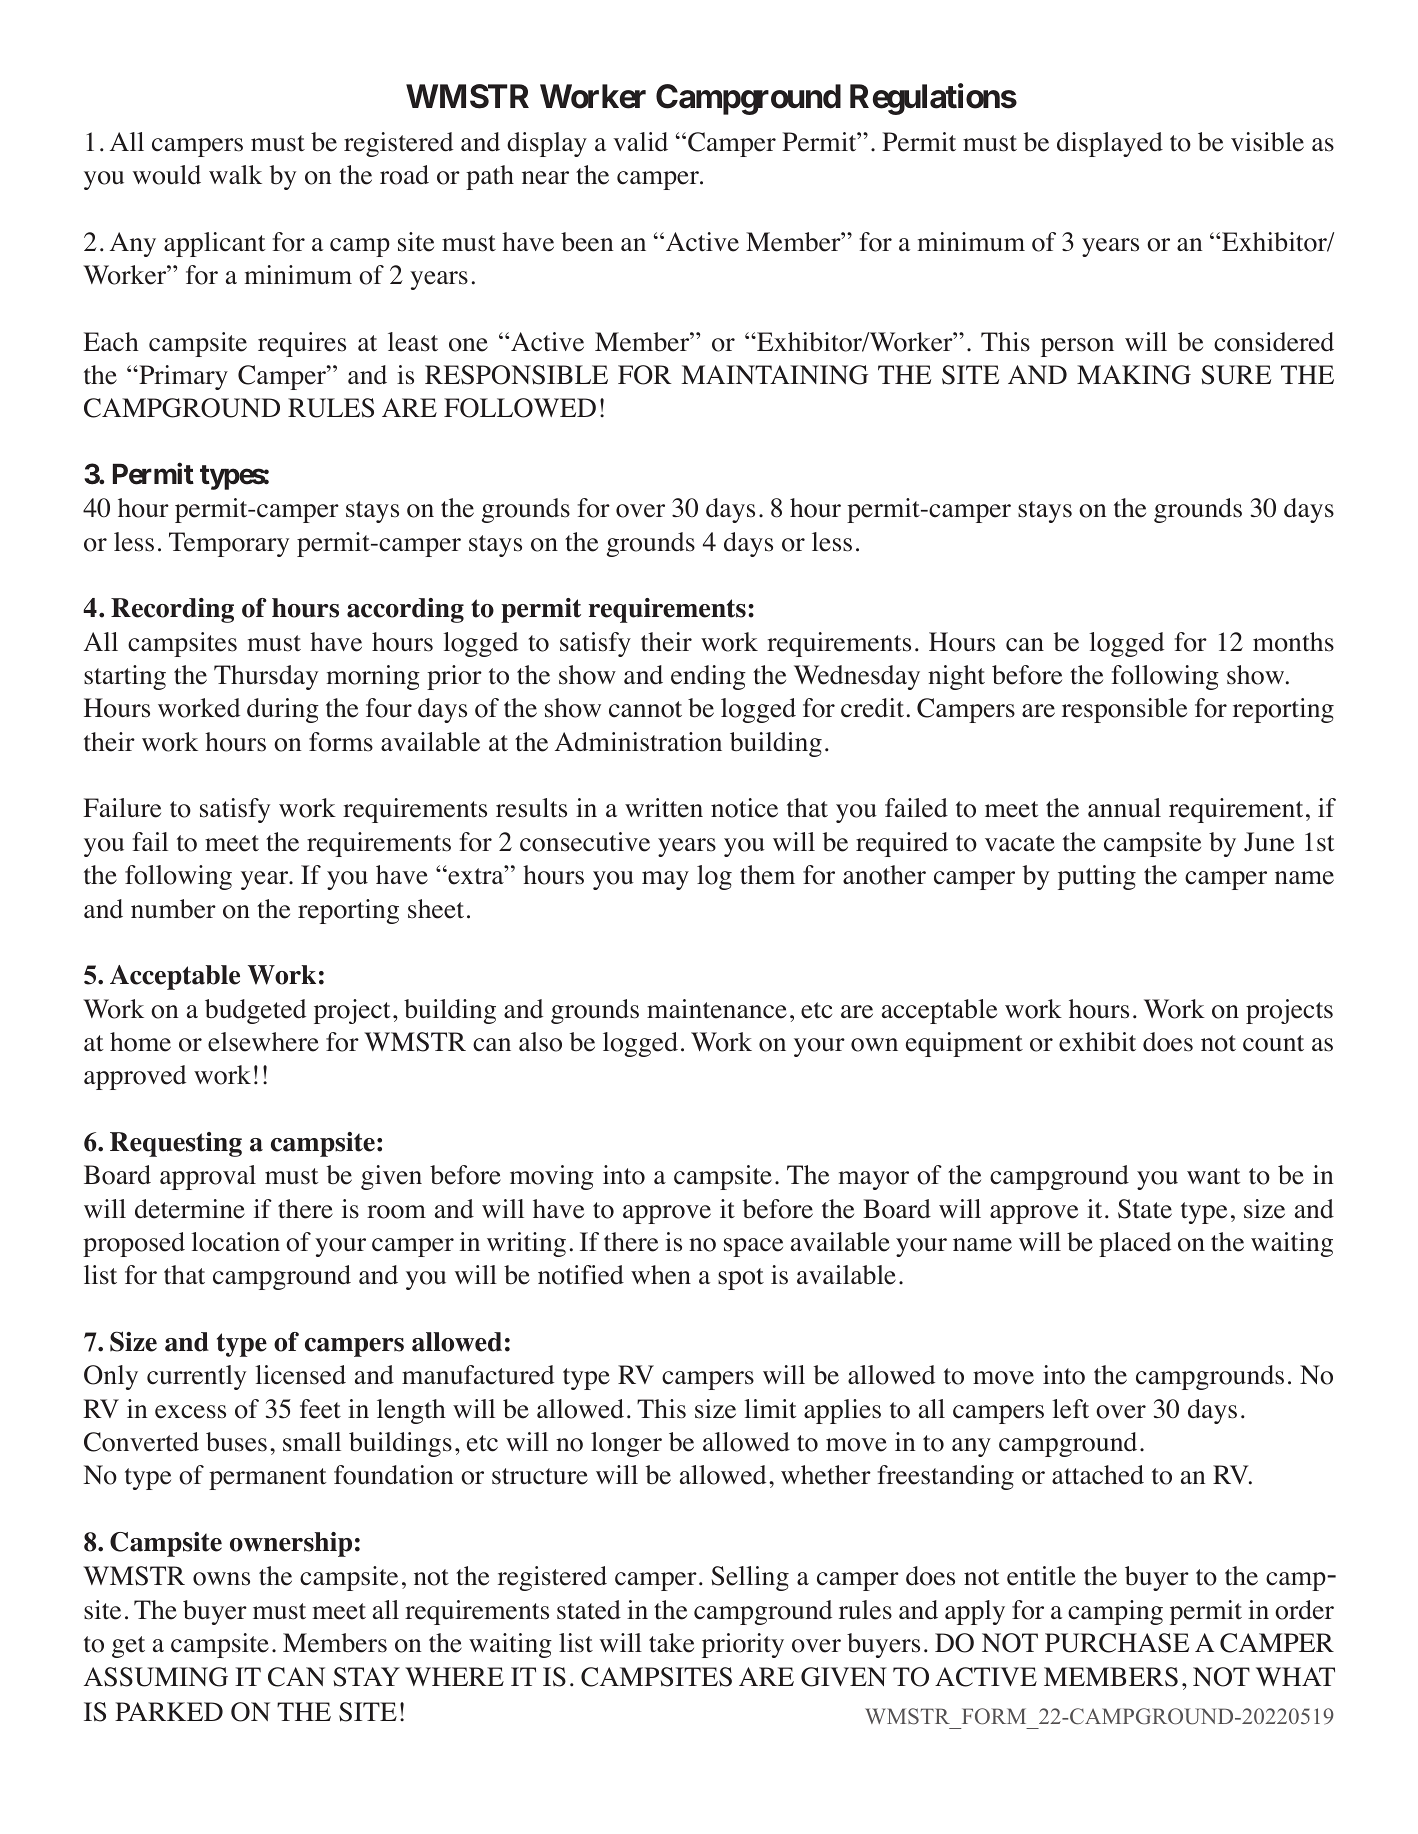 The height and width of the image is (1834, 1418). I want to click on PURCHASE, so click(1117, 1643).
